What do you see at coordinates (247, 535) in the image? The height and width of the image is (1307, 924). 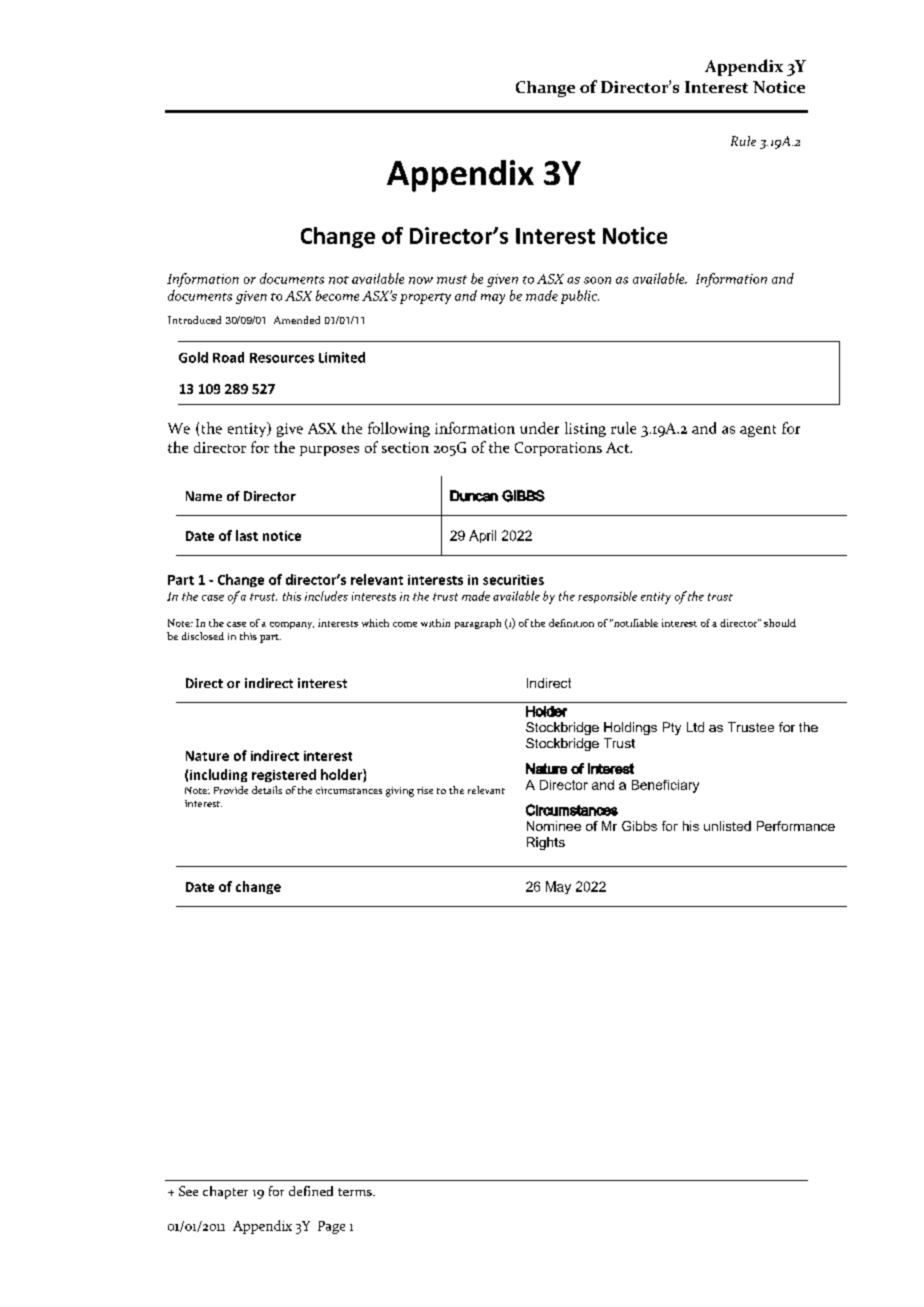 I see `last` at bounding box center [247, 535].
